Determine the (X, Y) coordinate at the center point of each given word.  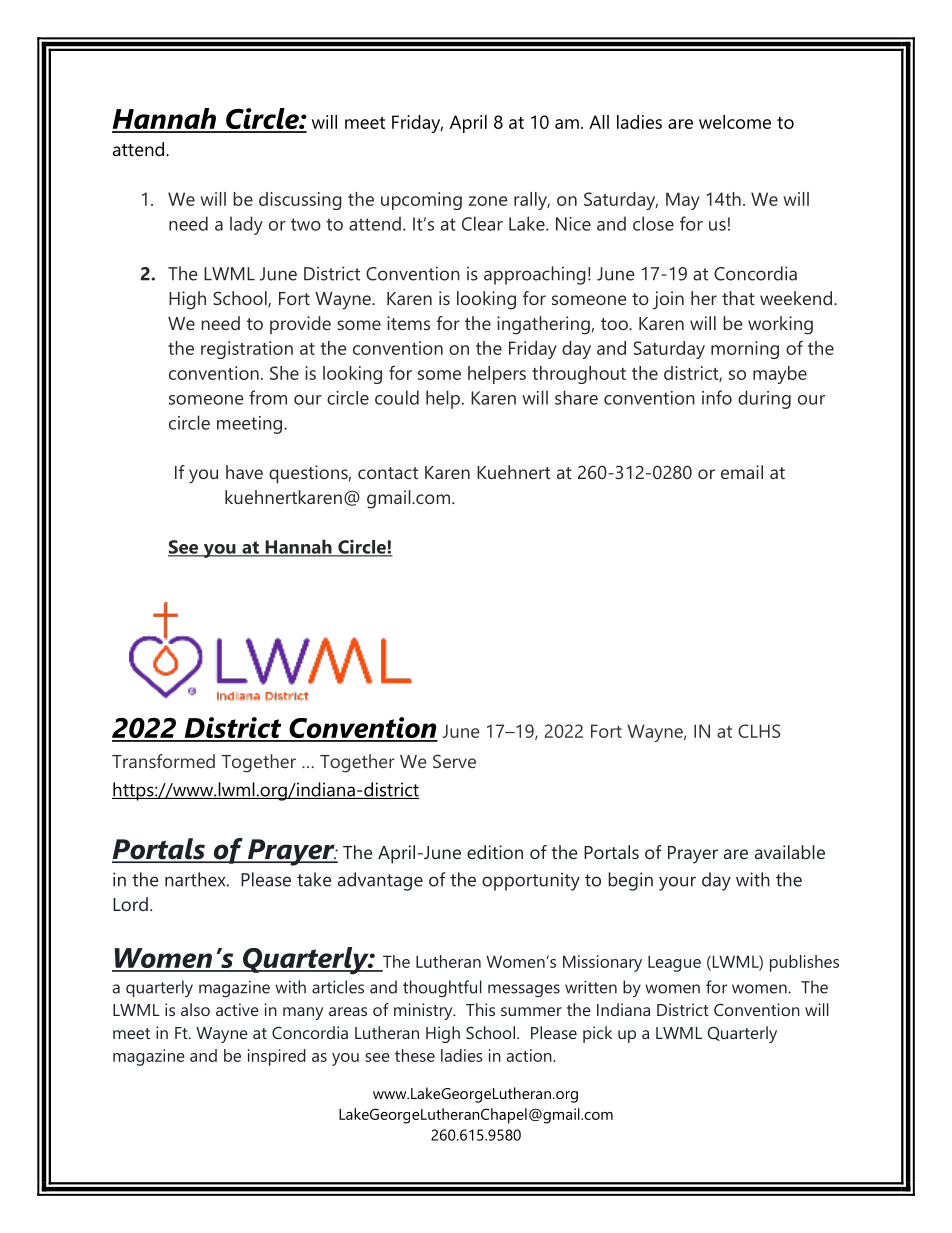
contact (388, 473)
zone (488, 201)
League (674, 963)
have (244, 472)
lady (246, 225)
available (790, 852)
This (480, 1009)
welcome (735, 122)
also (195, 1009)
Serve (454, 761)
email (742, 472)
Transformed (163, 761)
